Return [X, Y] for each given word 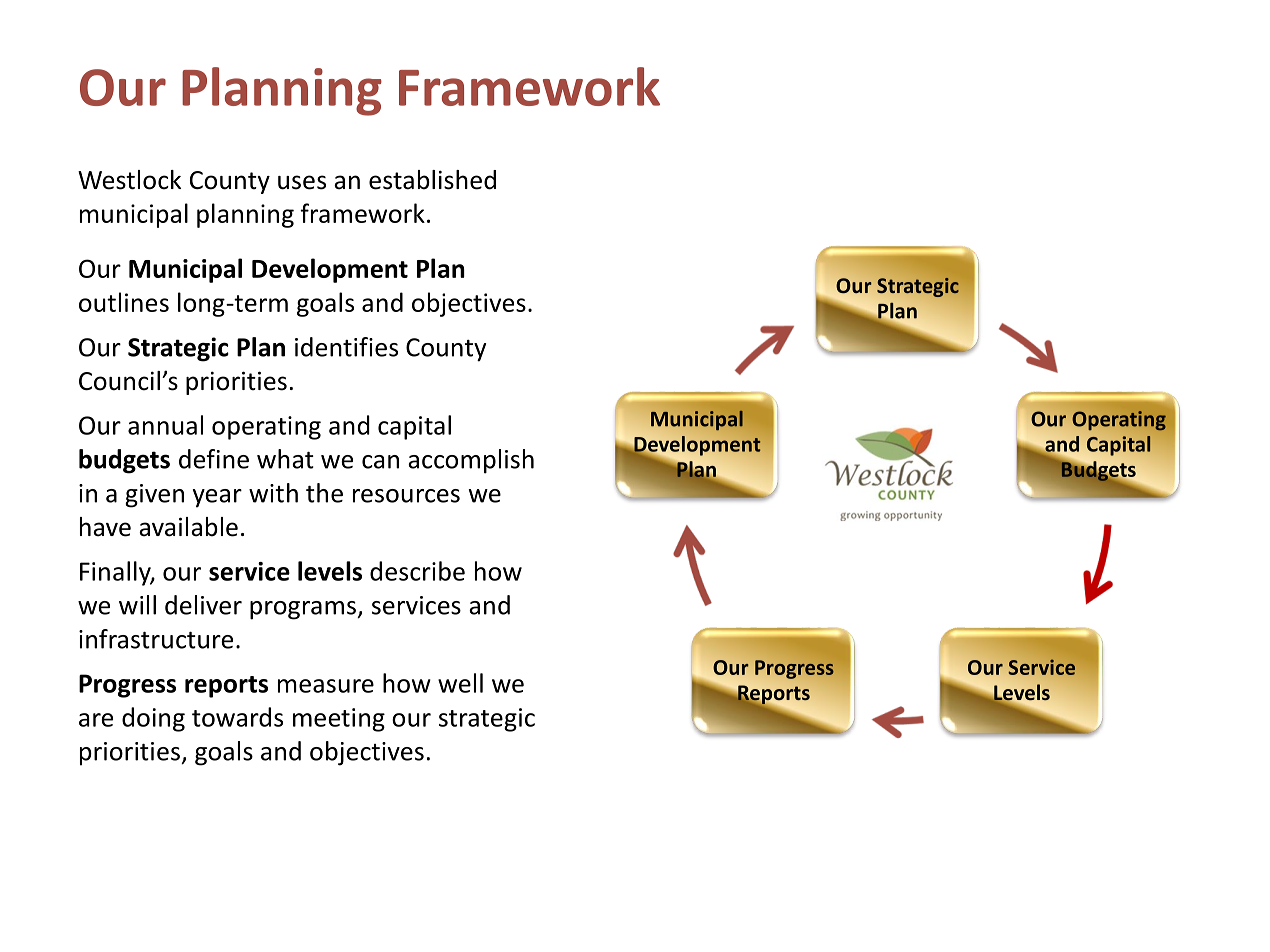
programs [304, 610]
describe [417, 571]
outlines [124, 302]
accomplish [471, 461]
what [285, 459]
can [380, 462]
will [137, 605]
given [154, 496]
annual [165, 425]
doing [153, 719]
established [432, 180]
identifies [346, 347]
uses [302, 182]
